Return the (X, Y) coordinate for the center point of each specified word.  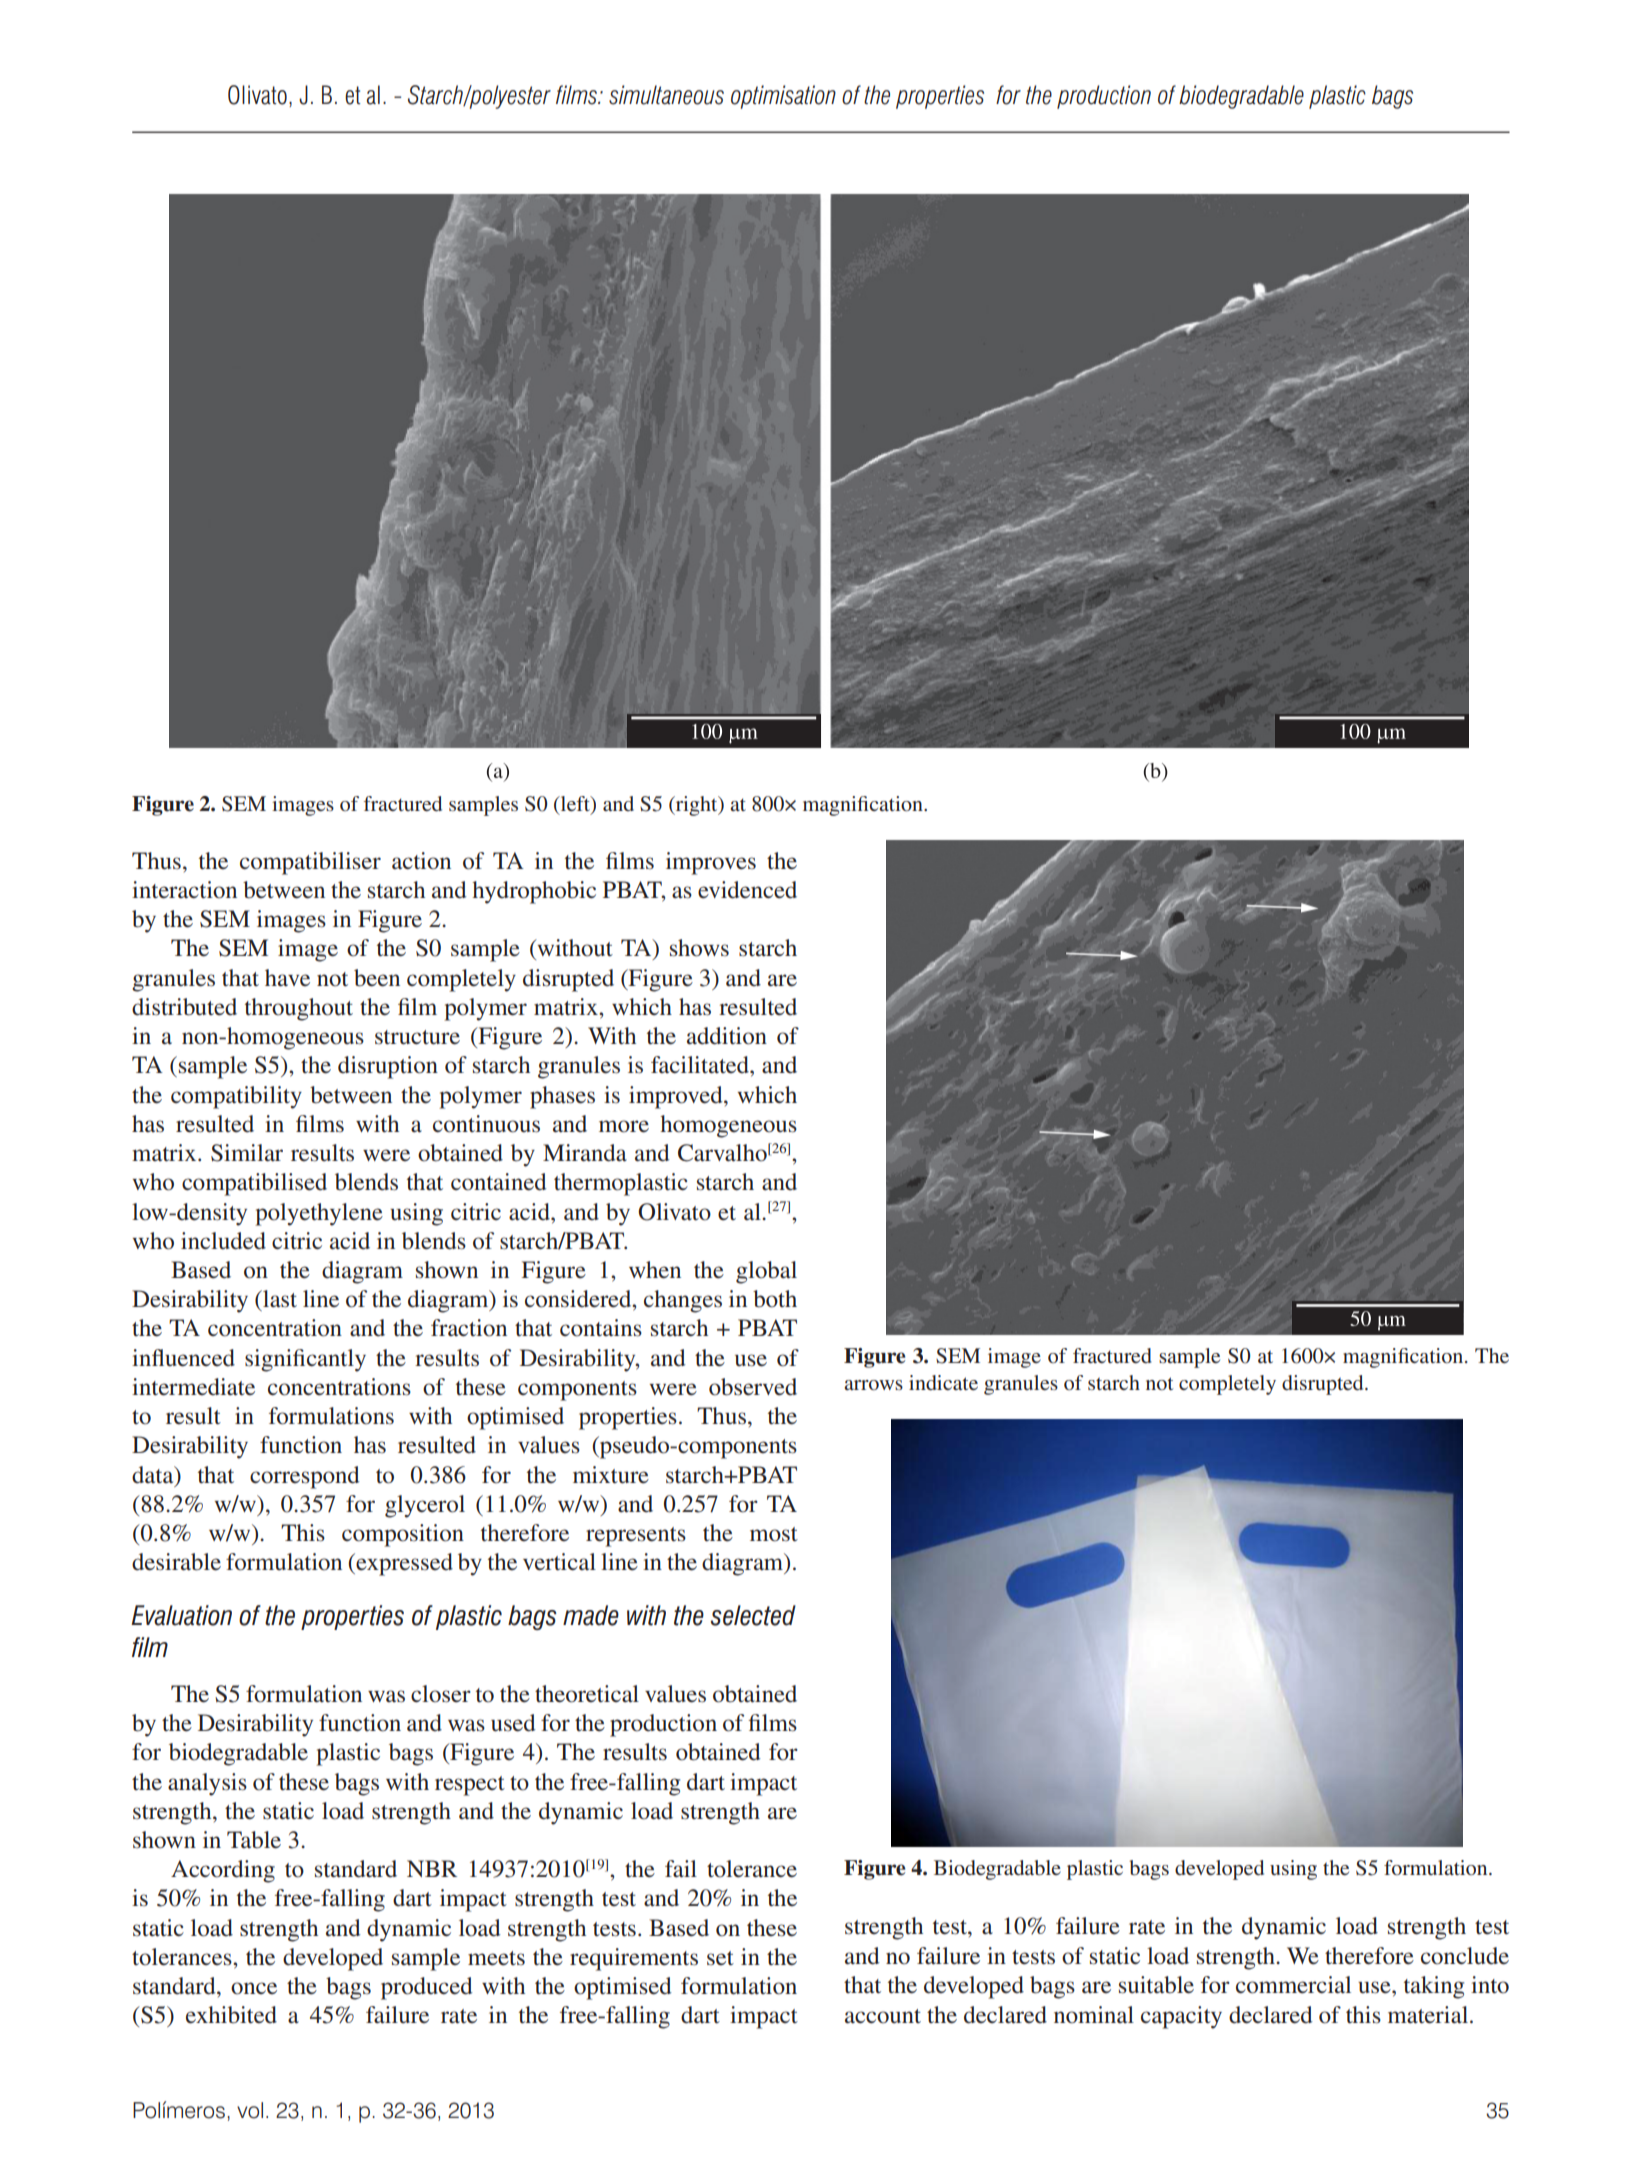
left (575, 803)
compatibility (236, 1097)
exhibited (231, 2015)
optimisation (783, 97)
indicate (943, 1382)
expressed (403, 1564)
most (774, 1534)
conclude (1465, 1956)
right (697, 806)
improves (711, 863)
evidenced (747, 890)
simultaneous (666, 95)
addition (727, 1036)
